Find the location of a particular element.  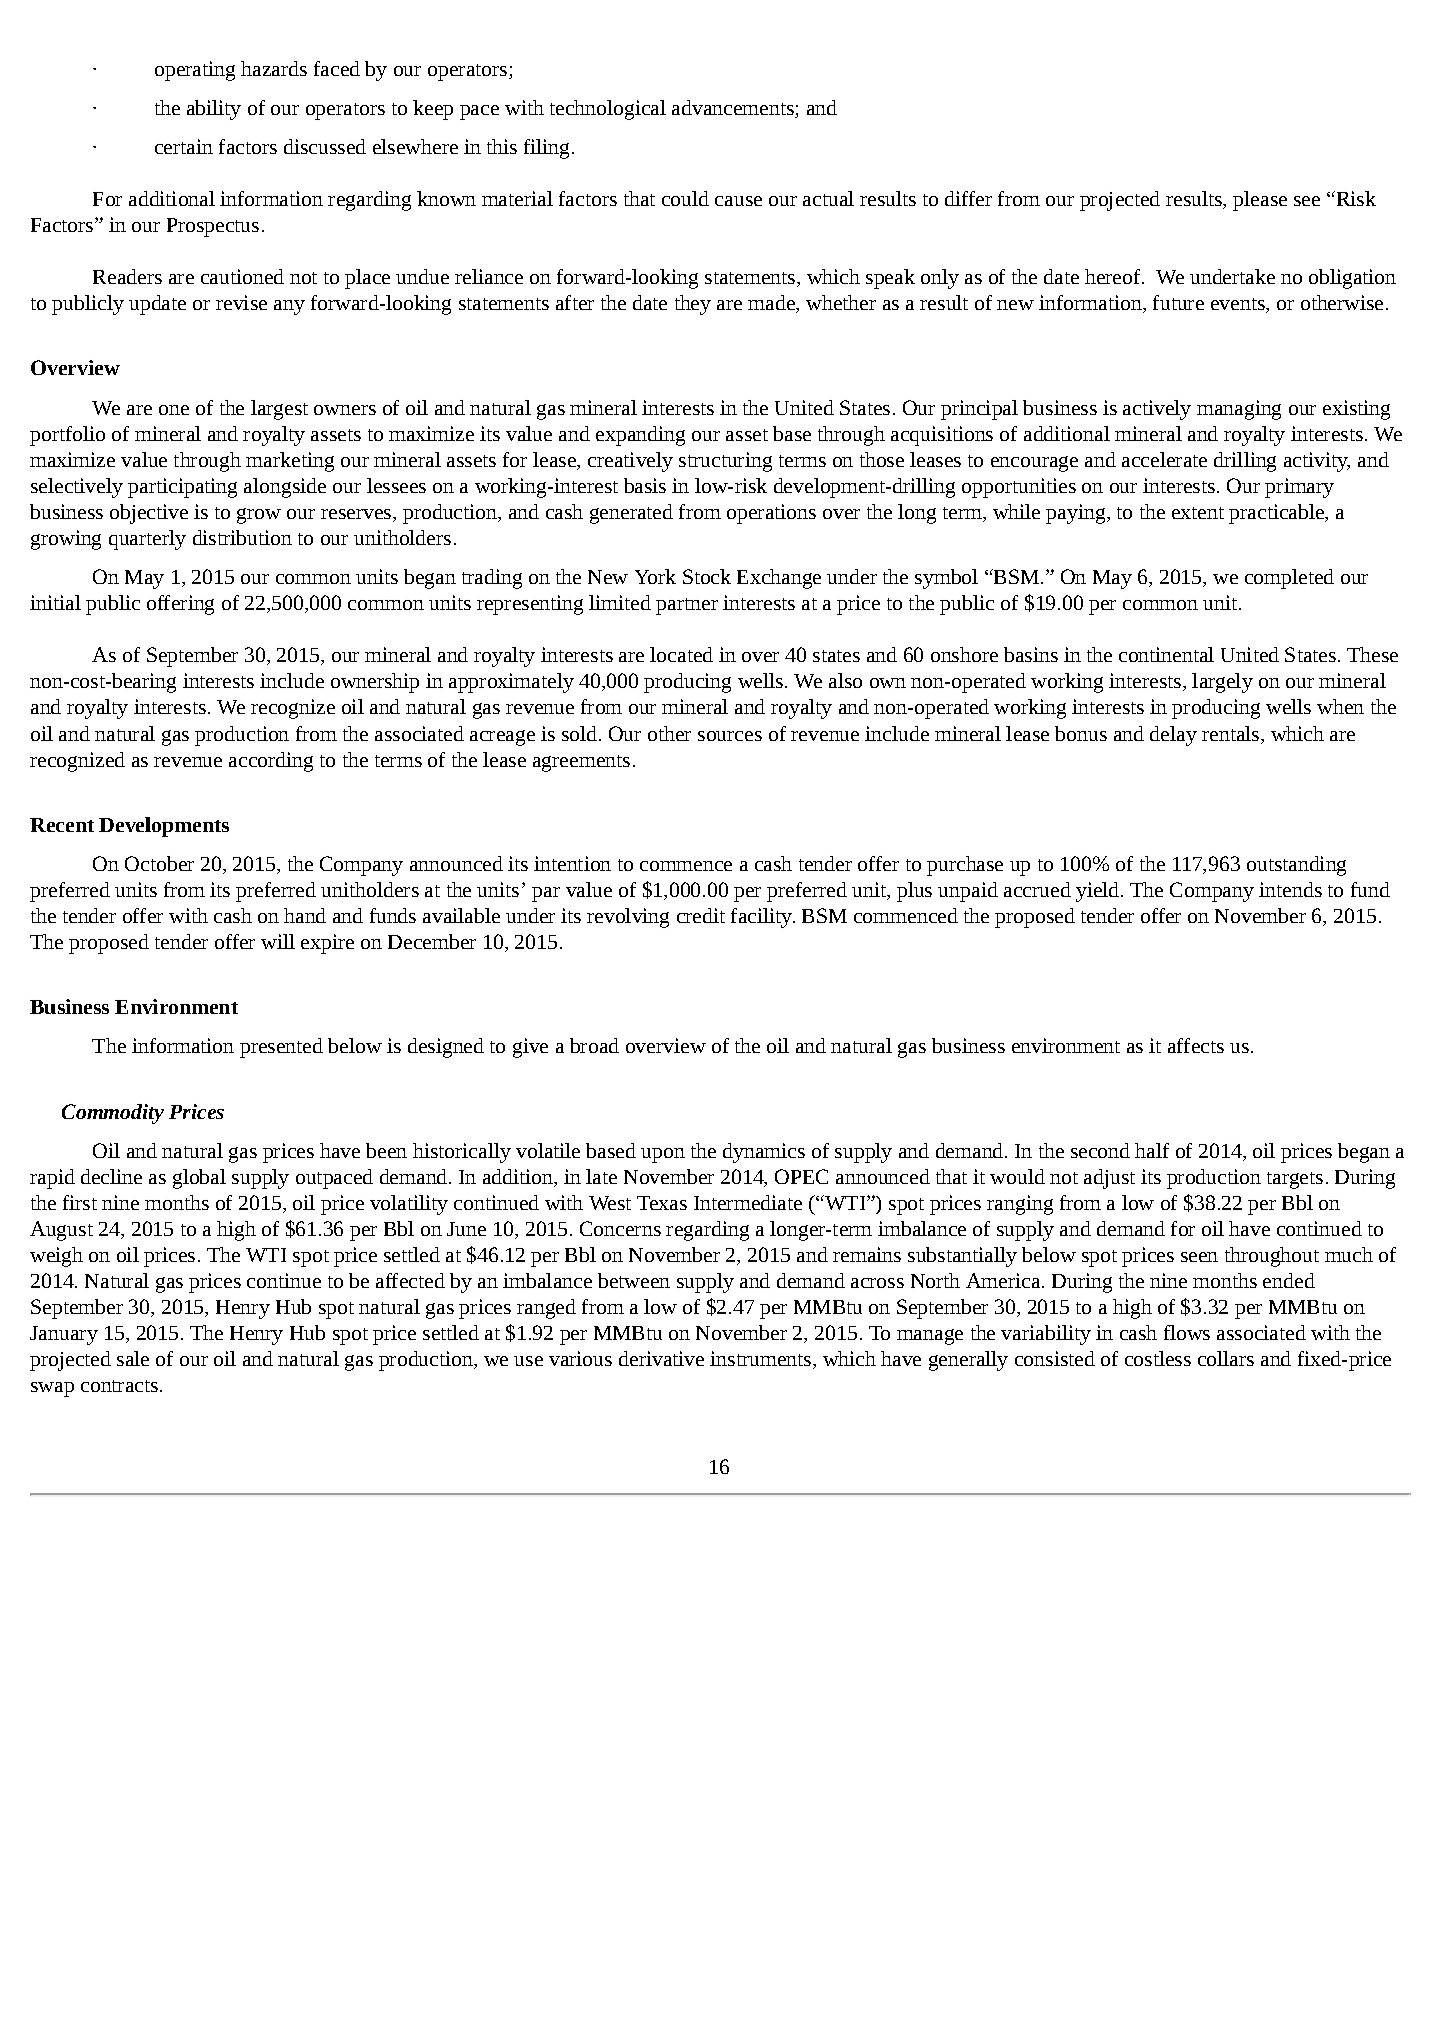

operating is located at coordinates (195, 71).
